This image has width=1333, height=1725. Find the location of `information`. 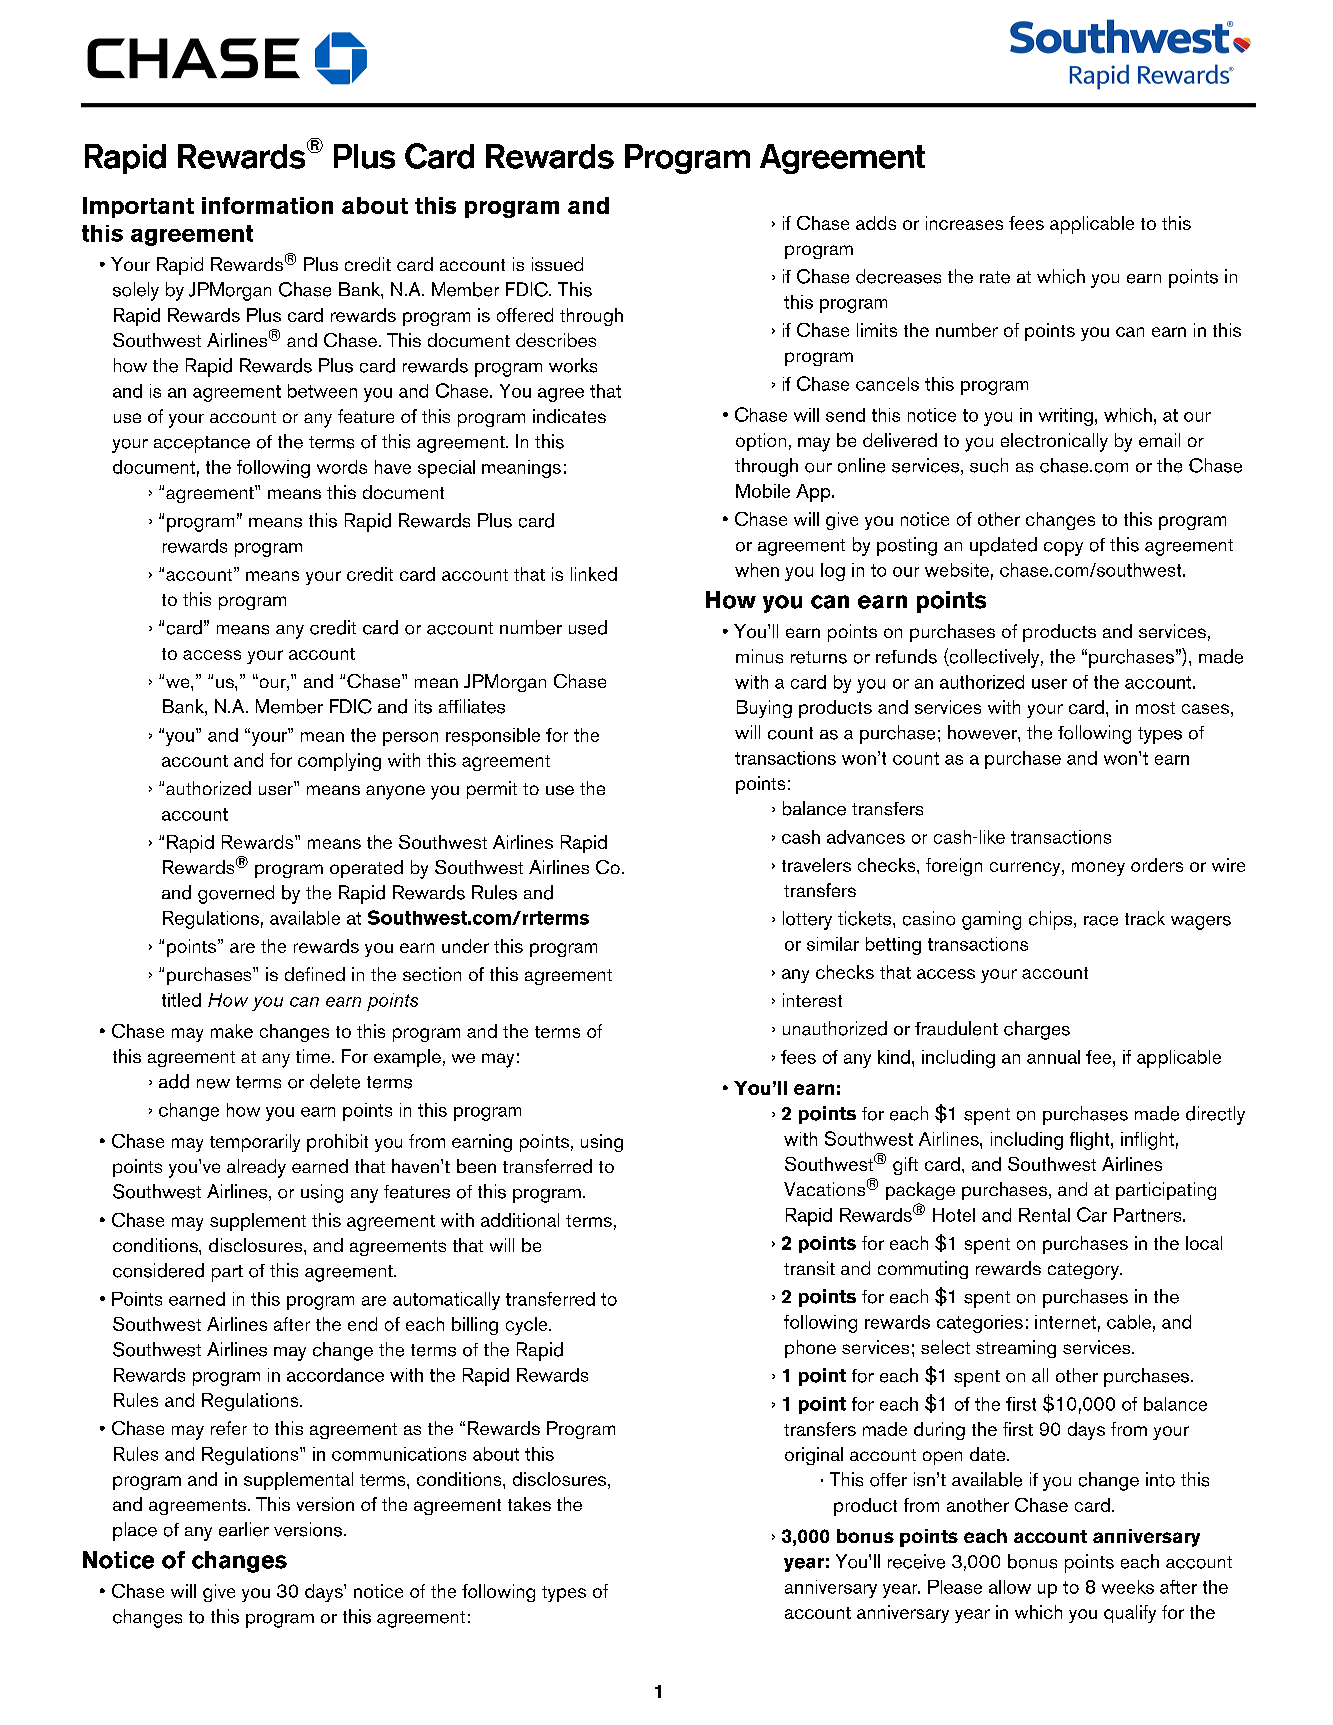

information is located at coordinates (267, 205).
